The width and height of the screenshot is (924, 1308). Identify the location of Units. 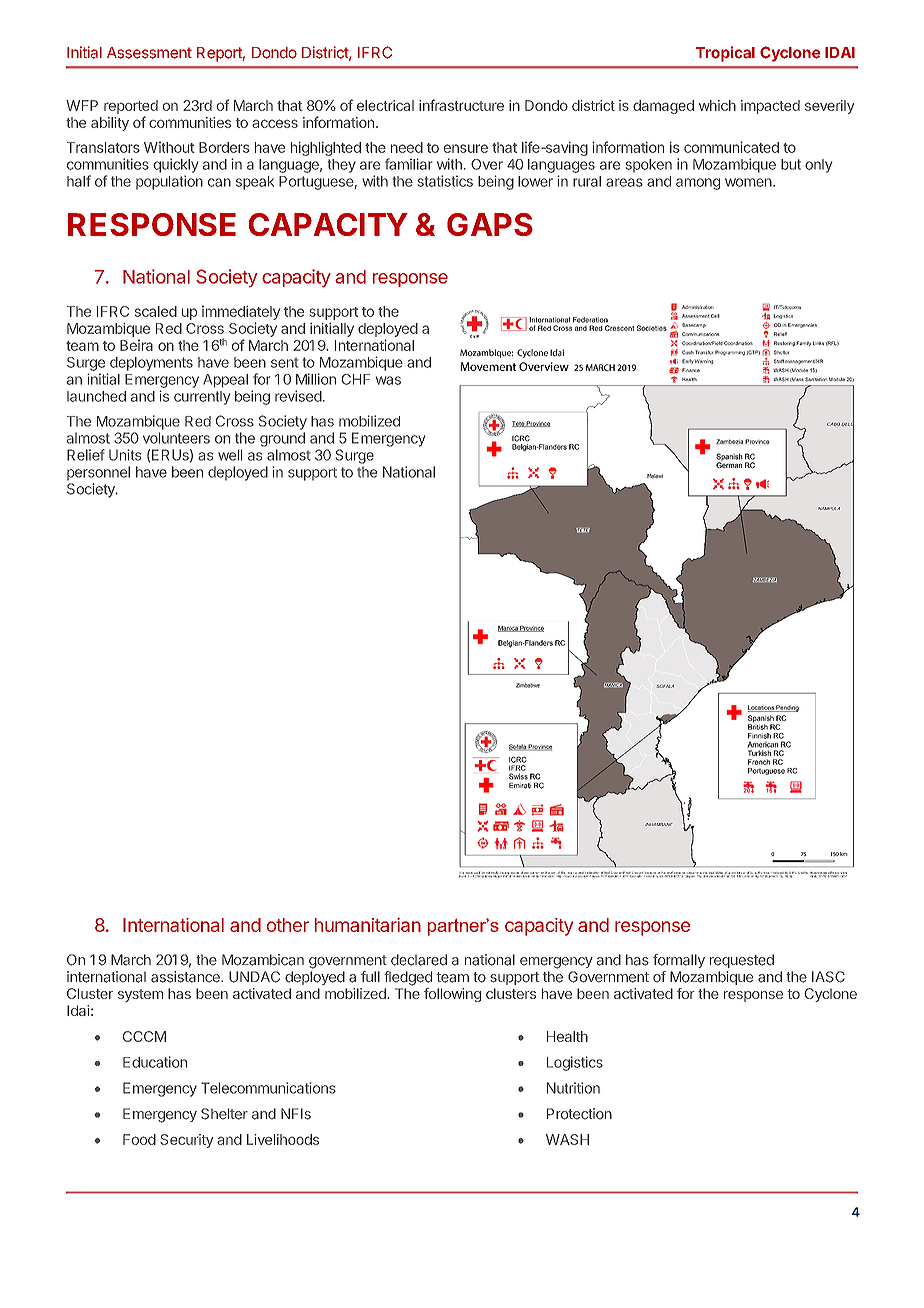
(125, 455).
